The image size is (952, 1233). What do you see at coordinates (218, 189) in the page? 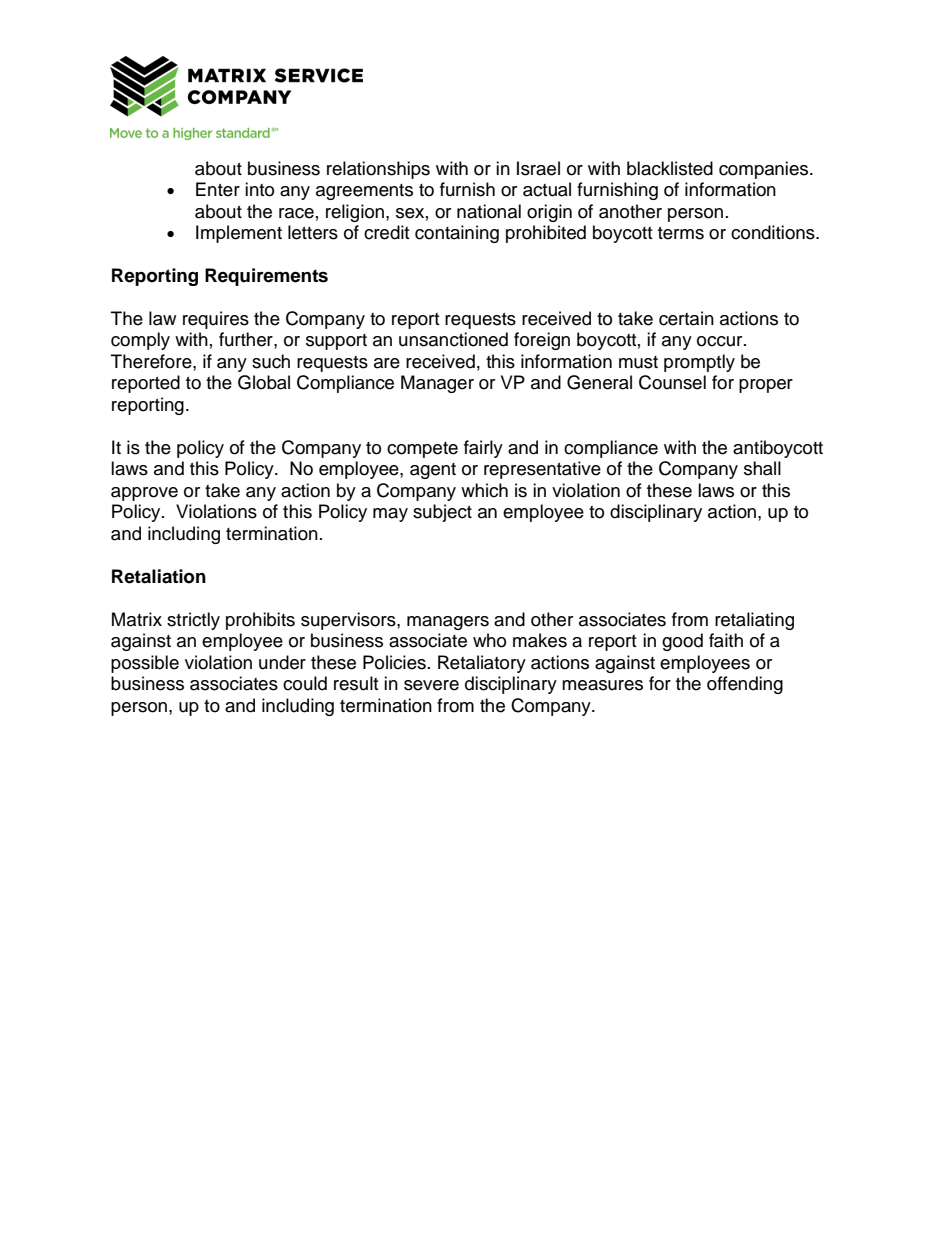
I see `Enter` at bounding box center [218, 189].
